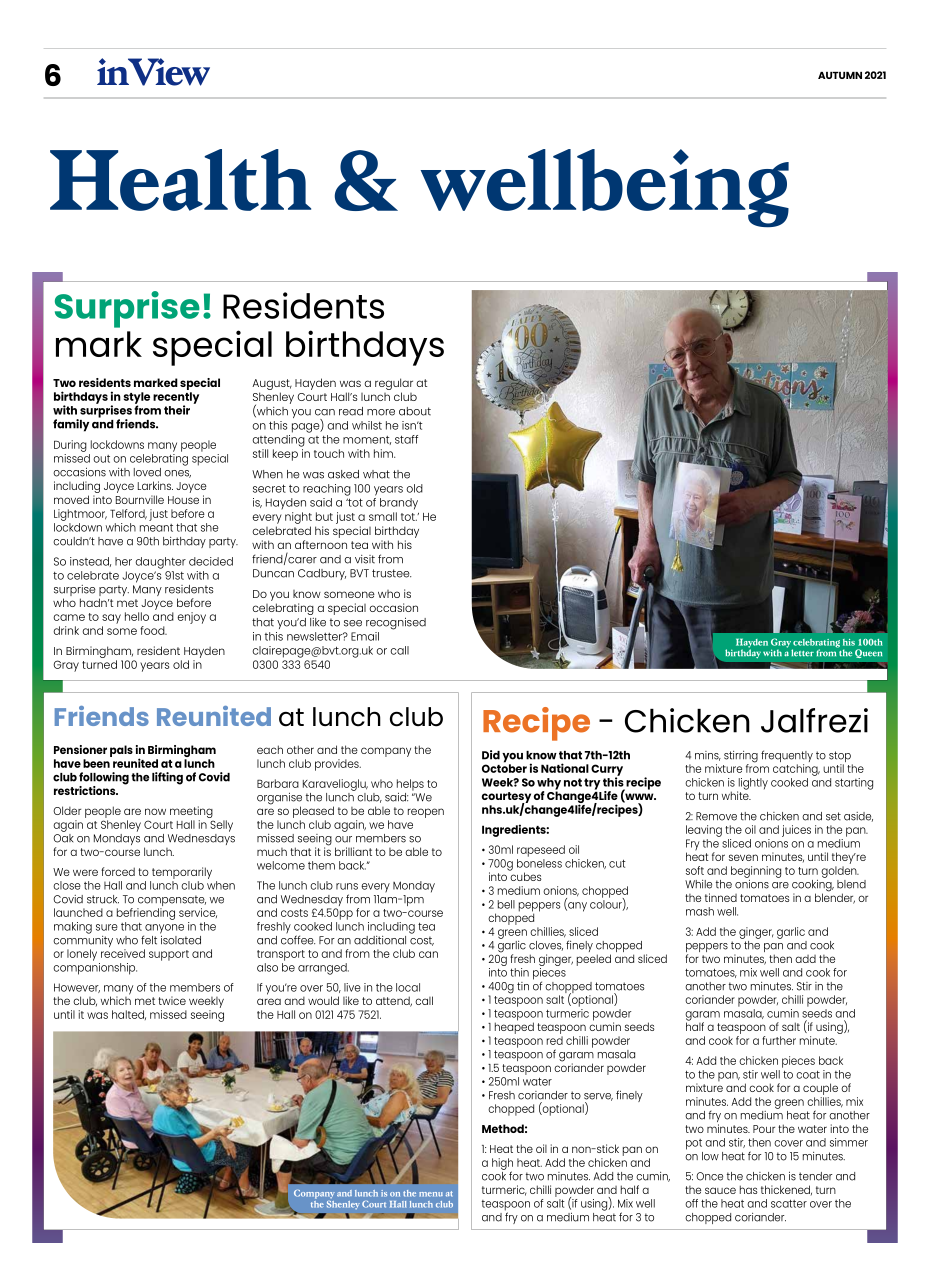 The image size is (930, 1288). I want to click on juices, so click(796, 831).
